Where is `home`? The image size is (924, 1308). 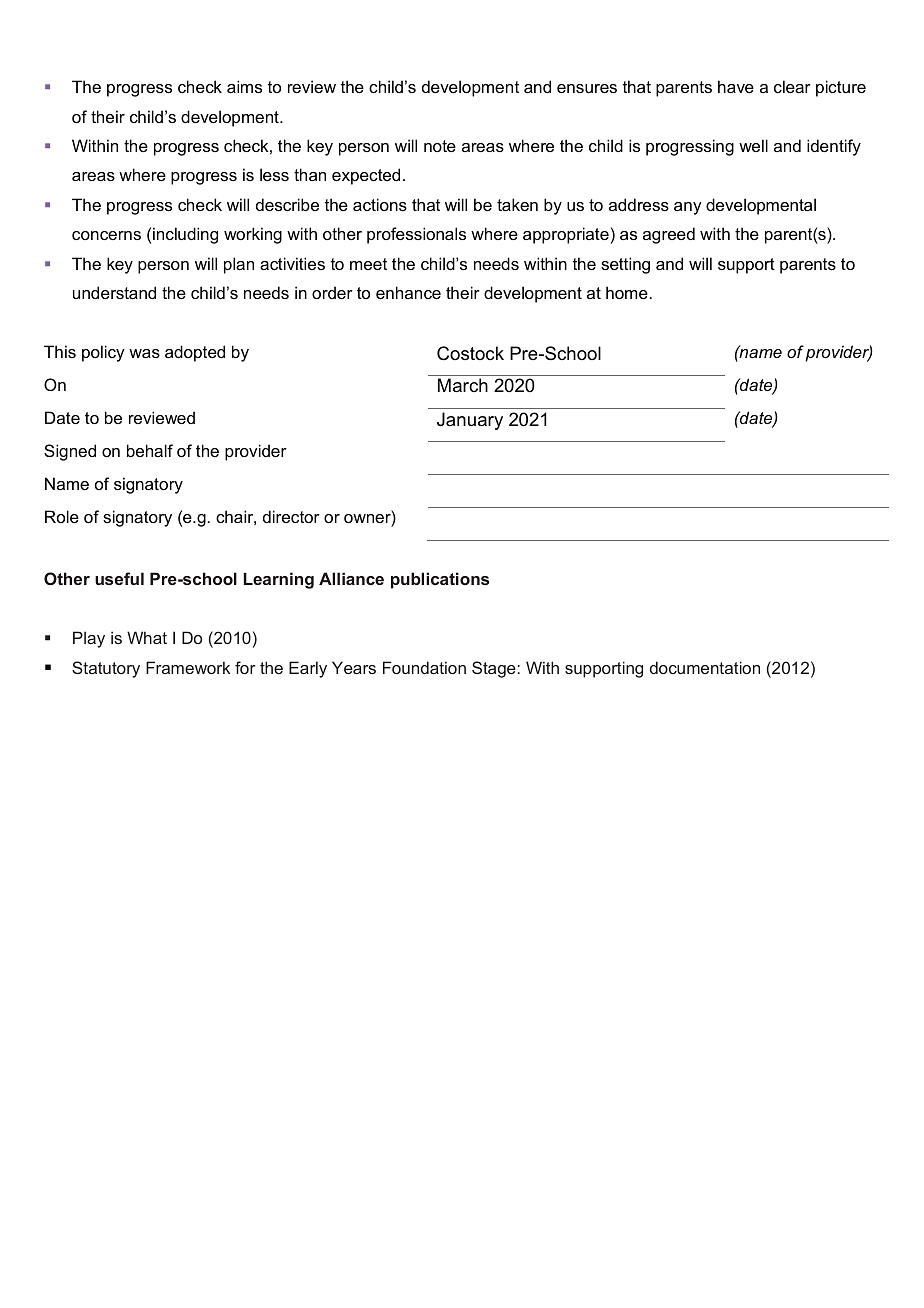
home is located at coordinates (627, 292).
